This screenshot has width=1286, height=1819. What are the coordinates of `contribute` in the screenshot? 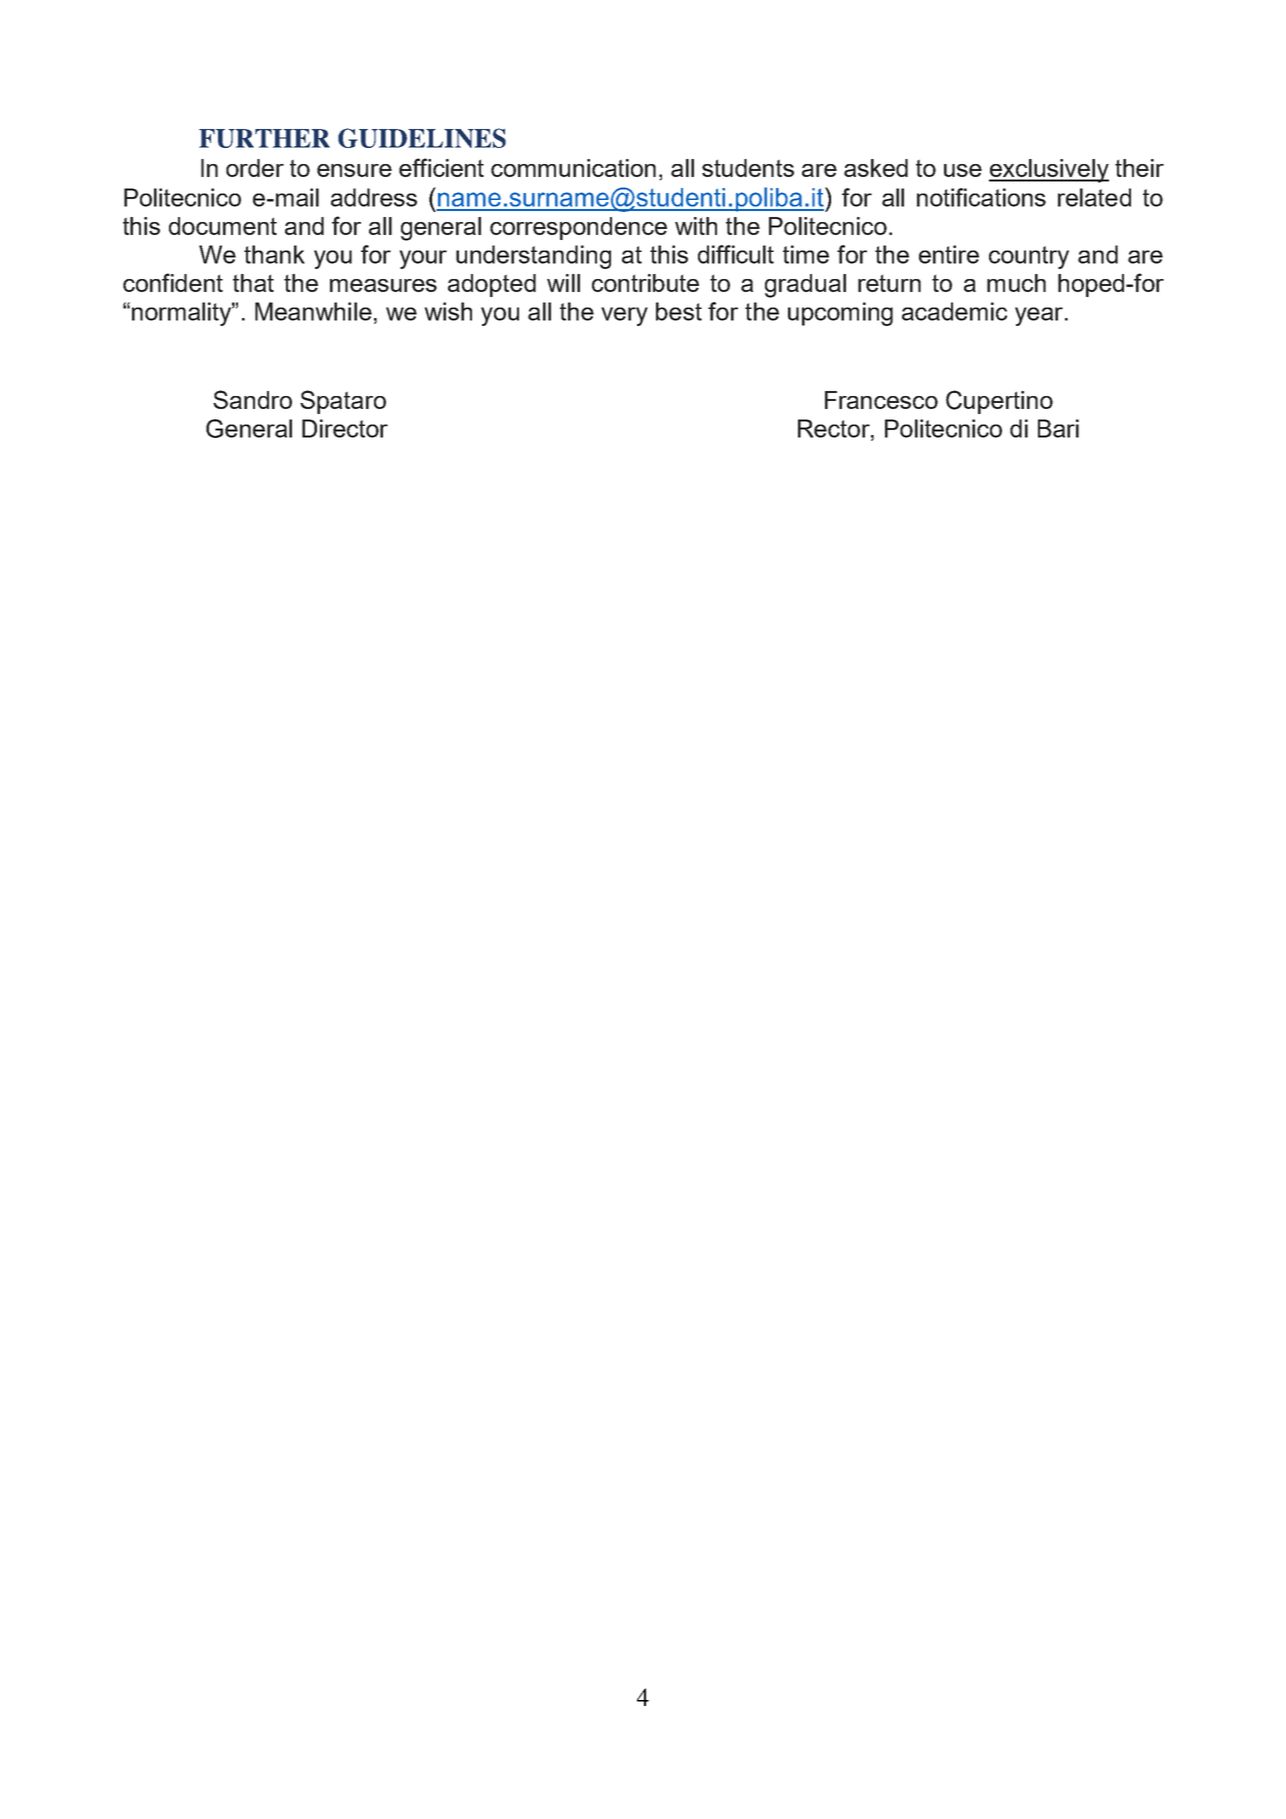 It's located at (645, 283).
